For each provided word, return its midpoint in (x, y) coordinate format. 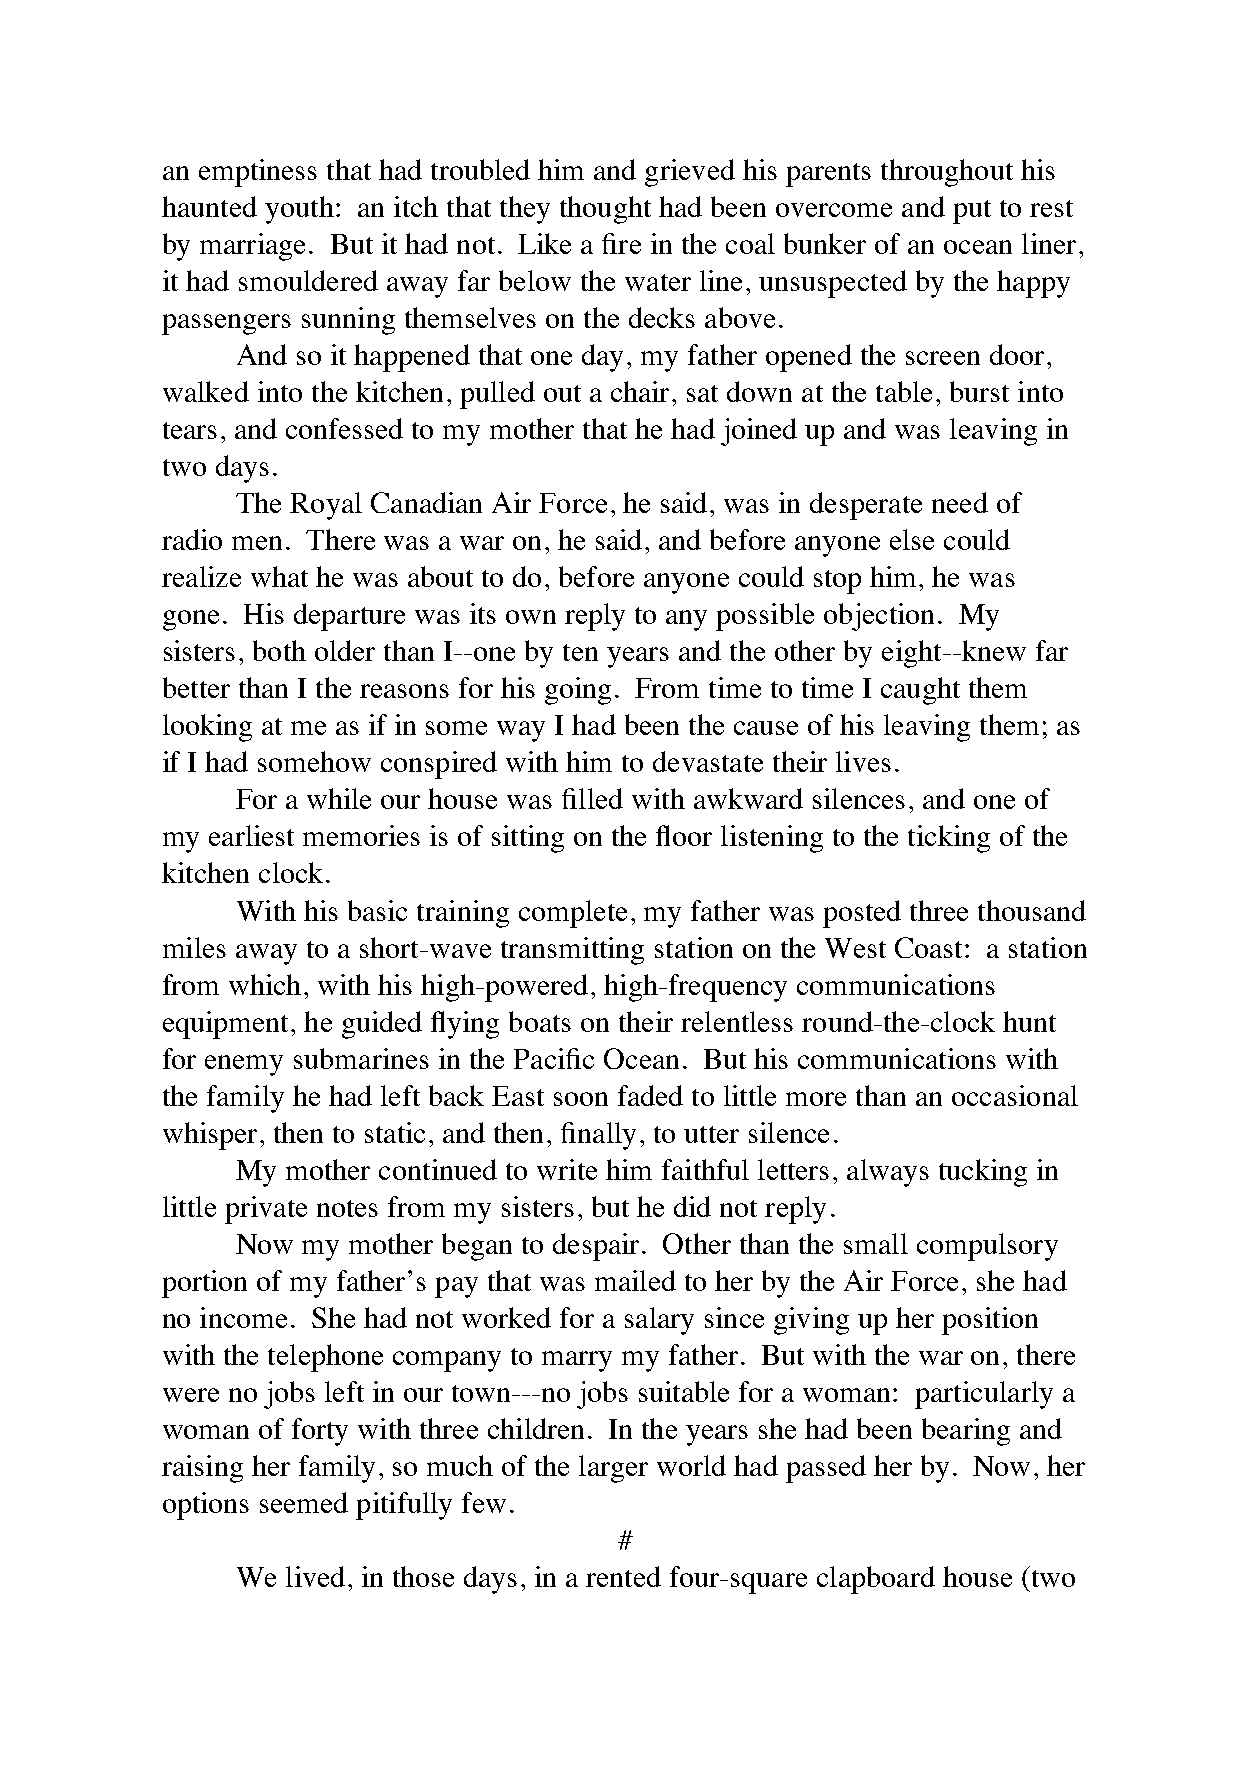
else (912, 539)
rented (623, 1576)
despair (596, 1247)
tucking (983, 1173)
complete (573, 914)
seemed (304, 1502)
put (972, 212)
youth (299, 210)
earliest (251, 835)
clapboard (876, 1580)
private (266, 1210)
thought (605, 210)
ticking (949, 839)
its (483, 613)
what (279, 576)
